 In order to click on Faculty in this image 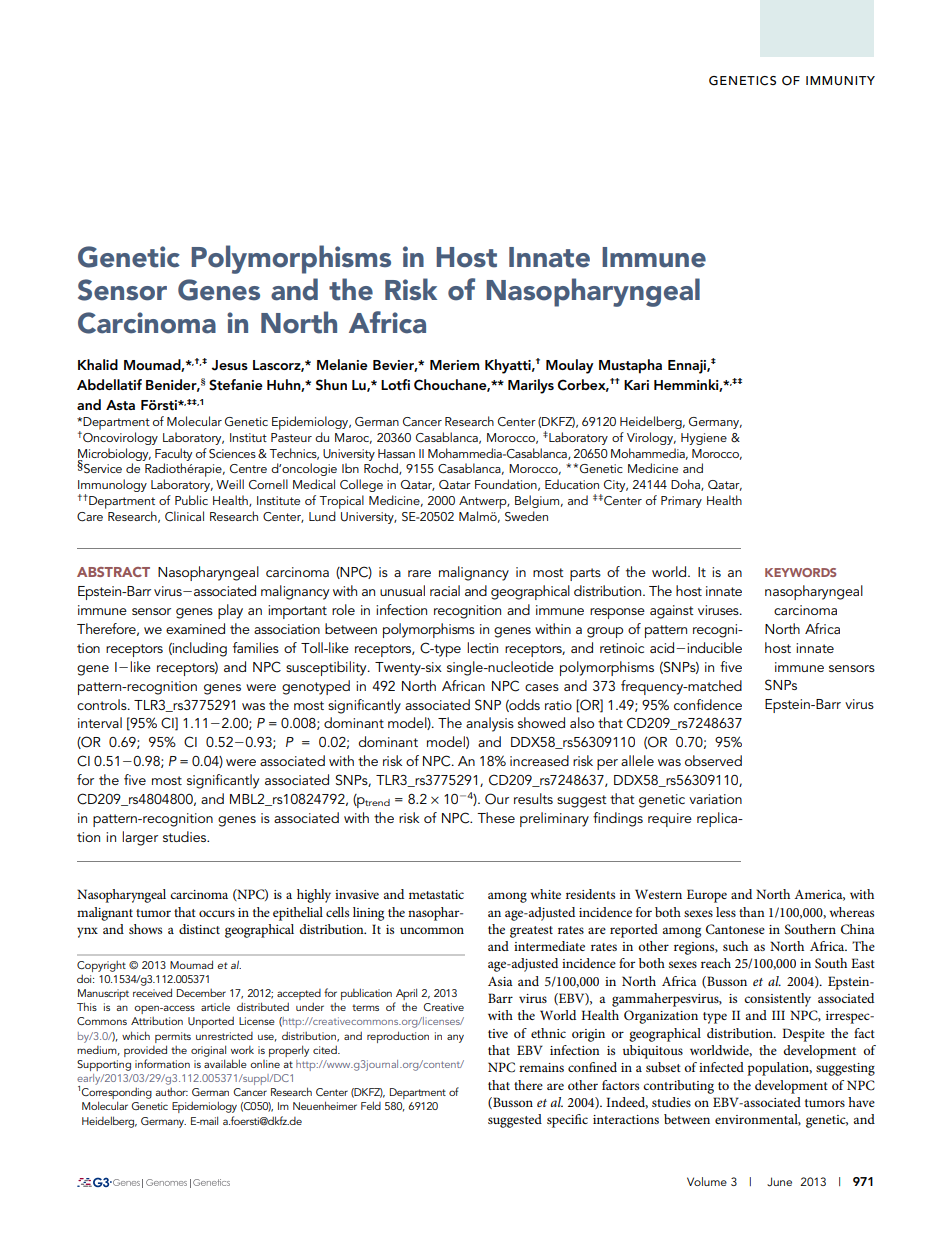, I will do `click(173, 454)`.
